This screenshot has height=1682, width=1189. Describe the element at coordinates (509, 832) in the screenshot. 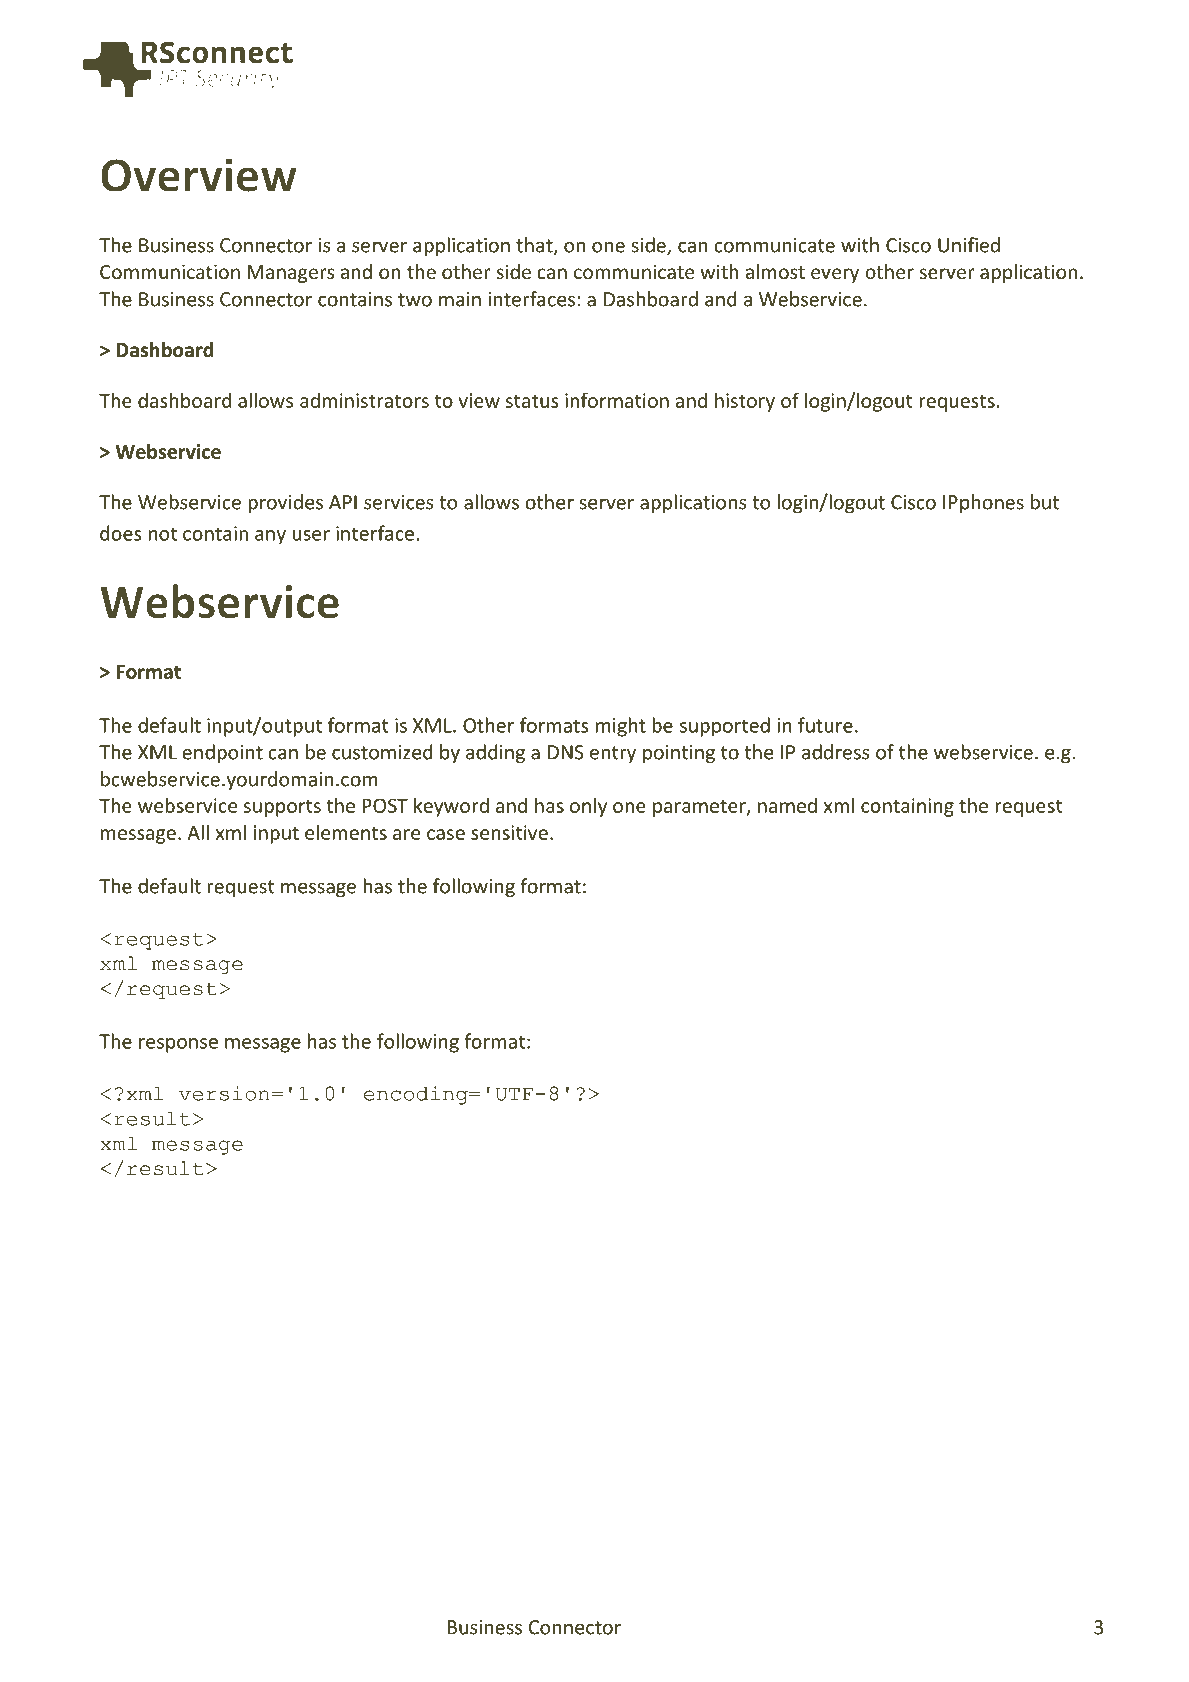

I see `sensitive` at that location.
